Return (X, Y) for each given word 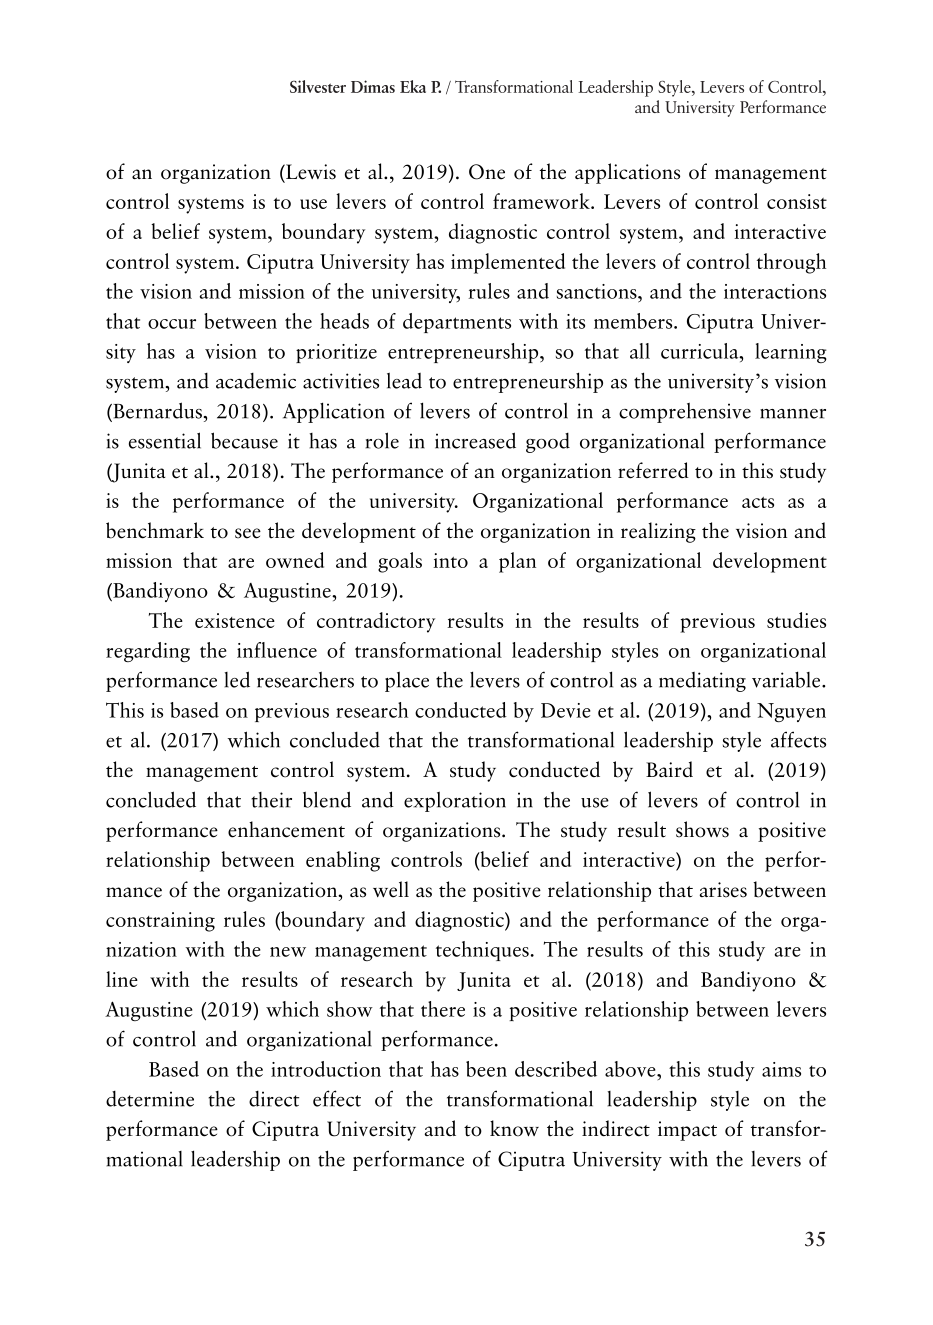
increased (475, 440)
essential (165, 440)
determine (150, 1099)
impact (687, 1131)
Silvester (318, 86)
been (486, 1069)
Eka (413, 86)
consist (797, 201)
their (271, 800)
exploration (455, 801)
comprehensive (685, 413)
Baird (669, 769)
